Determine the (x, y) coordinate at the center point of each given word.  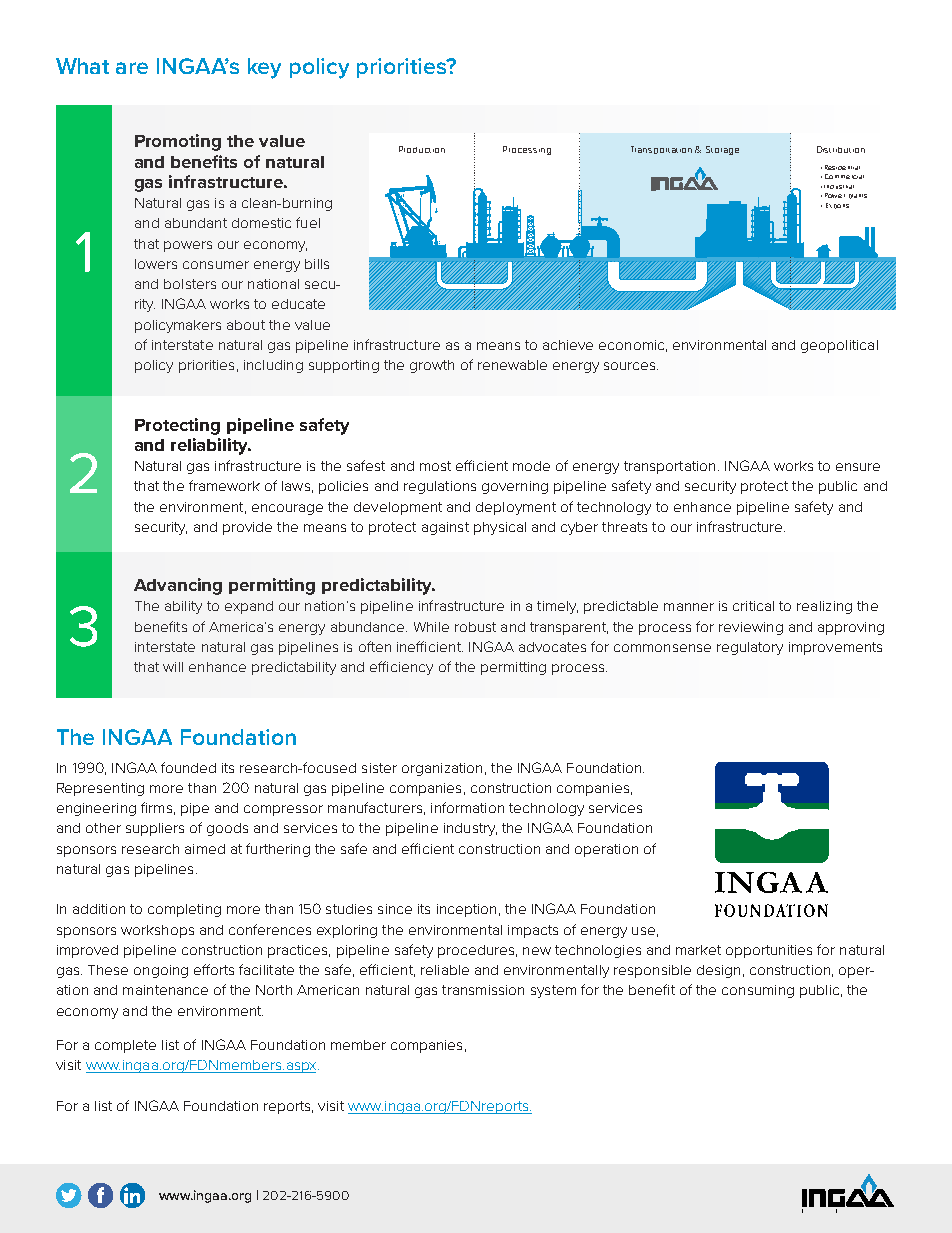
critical (753, 606)
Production (422, 149)
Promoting (178, 142)
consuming (758, 991)
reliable (445, 970)
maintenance (165, 990)
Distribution (841, 149)
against (445, 528)
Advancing (178, 586)
